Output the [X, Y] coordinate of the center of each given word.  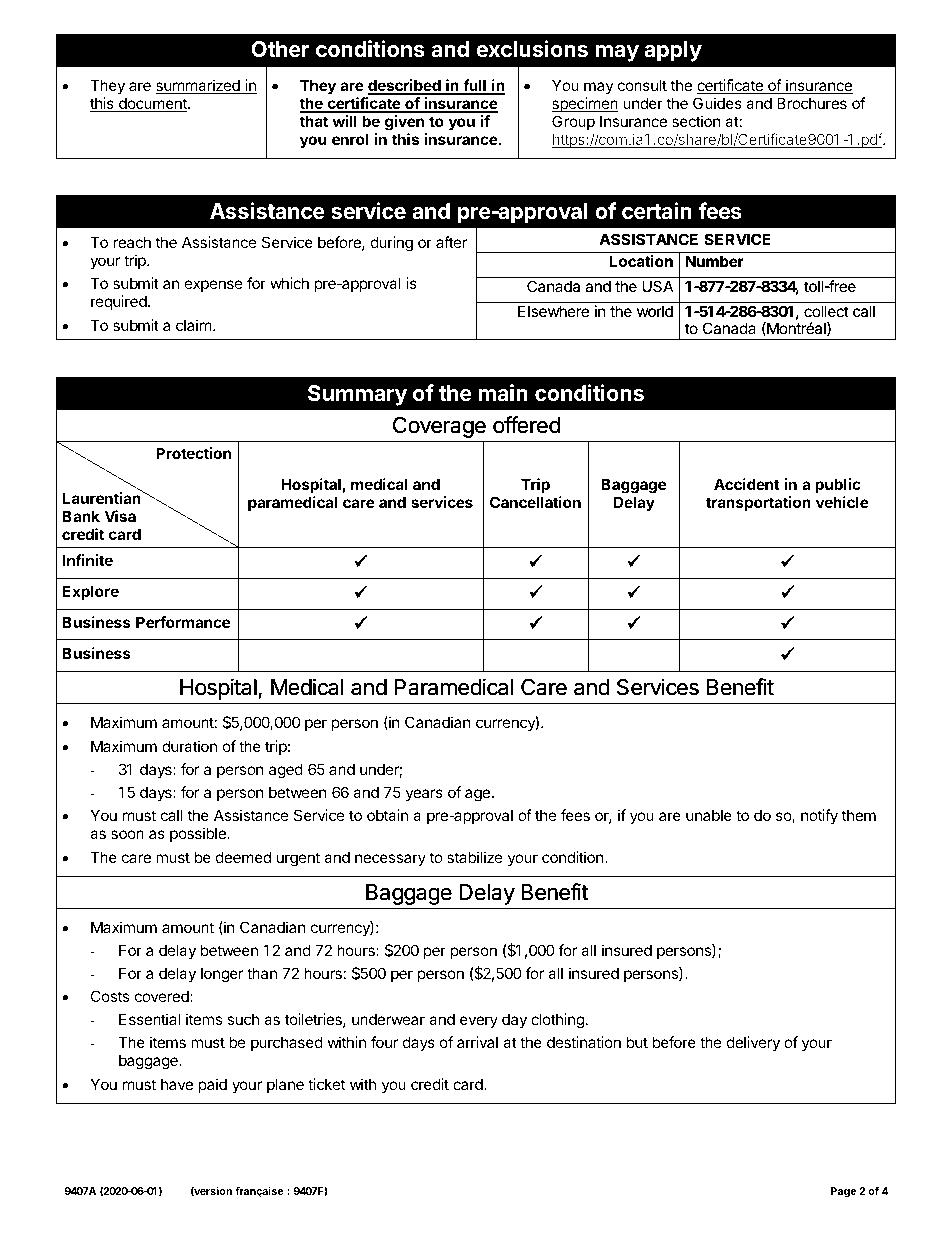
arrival [477, 1042]
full [474, 86]
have [177, 1084]
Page [843, 1192]
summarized [199, 86]
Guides [717, 103]
